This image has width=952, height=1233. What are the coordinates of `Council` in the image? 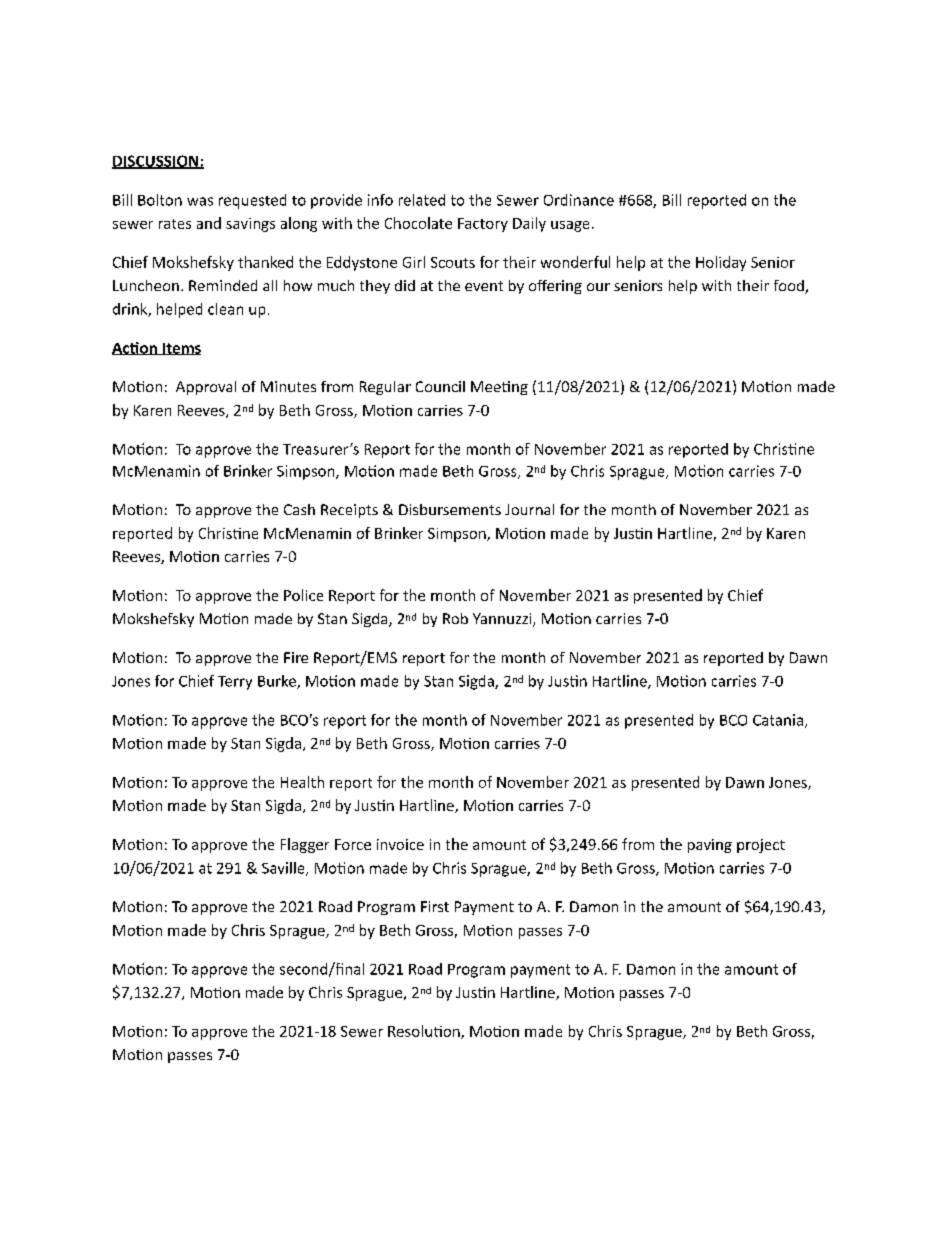 It's located at (440, 386).
